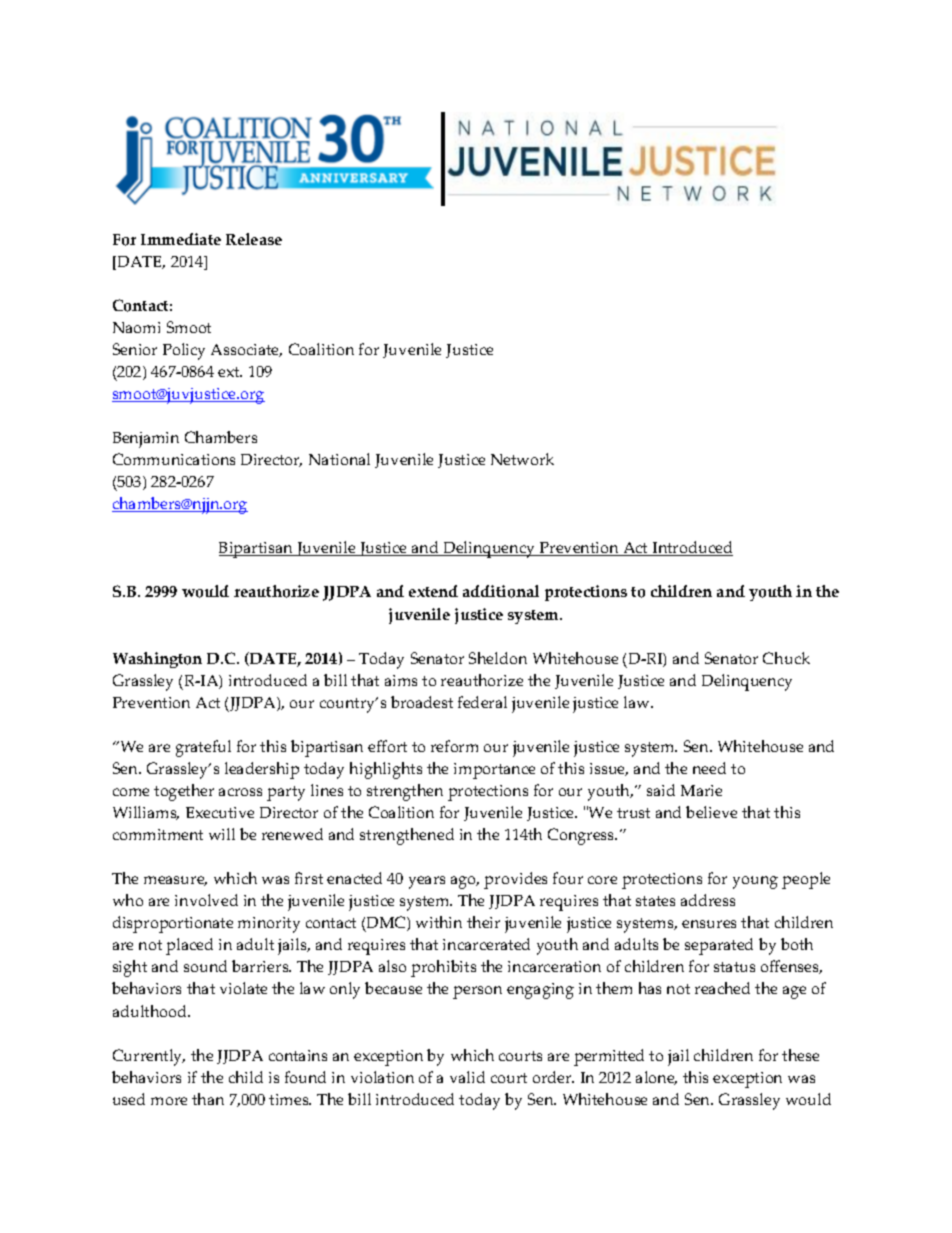  What do you see at coordinates (174, 459) in the page?
I see `Communications` at bounding box center [174, 459].
